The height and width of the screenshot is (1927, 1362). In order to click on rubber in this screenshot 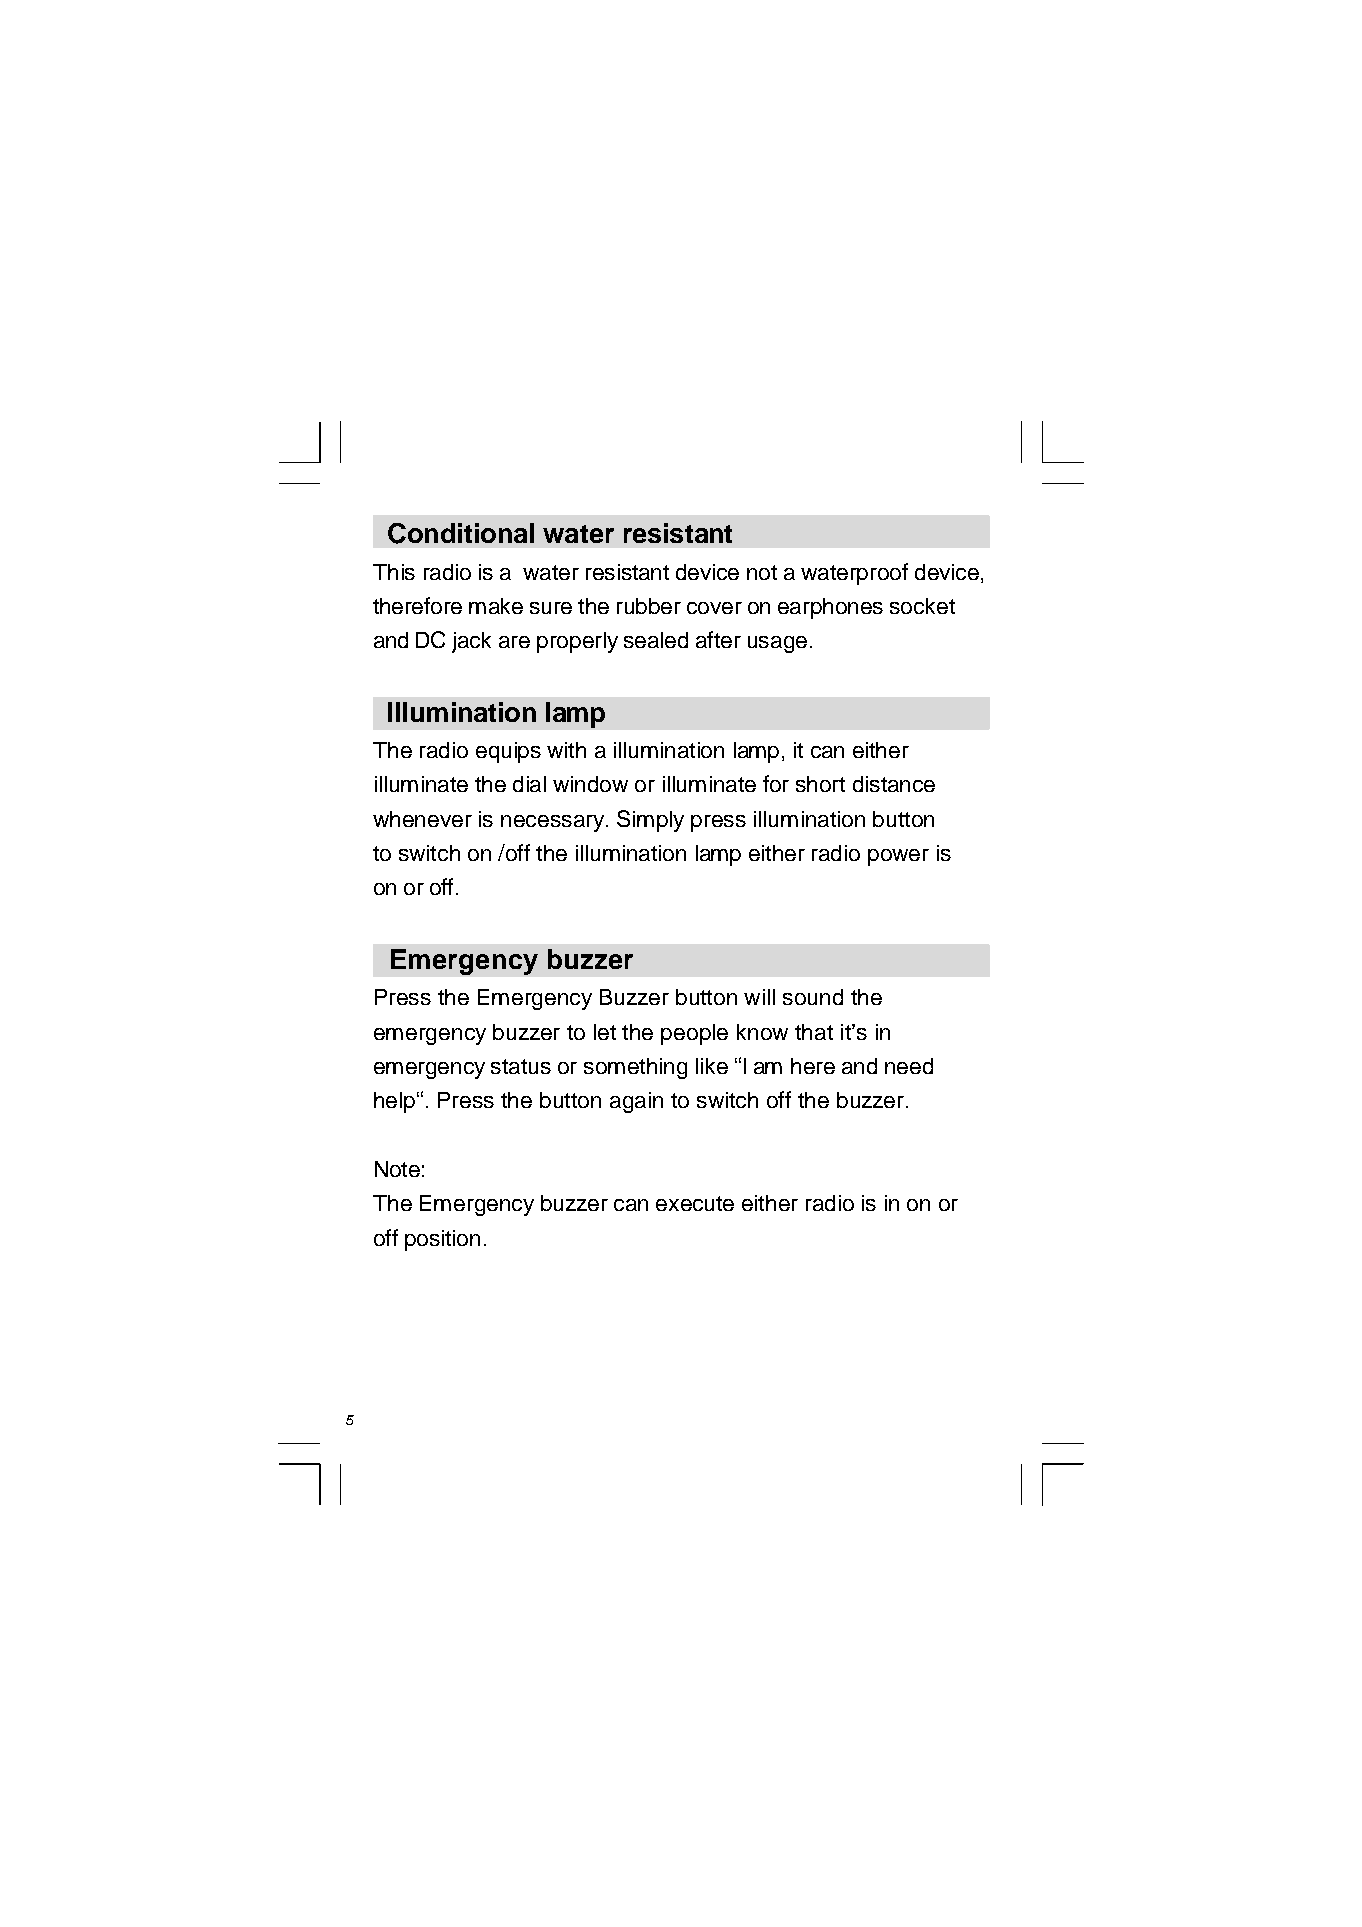, I will do `click(649, 606)`.
